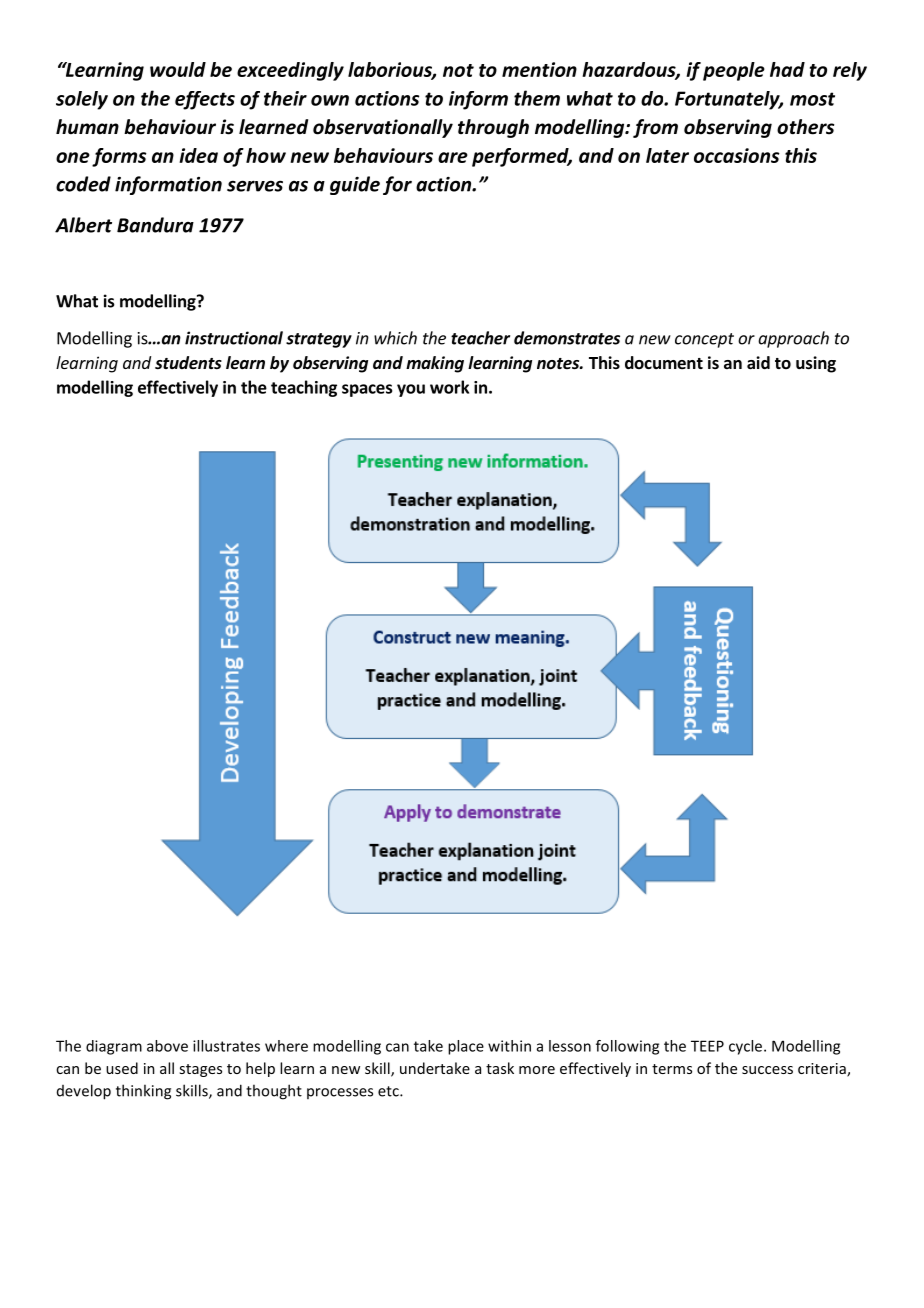  Describe the element at coordinates (200, 1070) in the screenshot. I see `stages` at that location.
